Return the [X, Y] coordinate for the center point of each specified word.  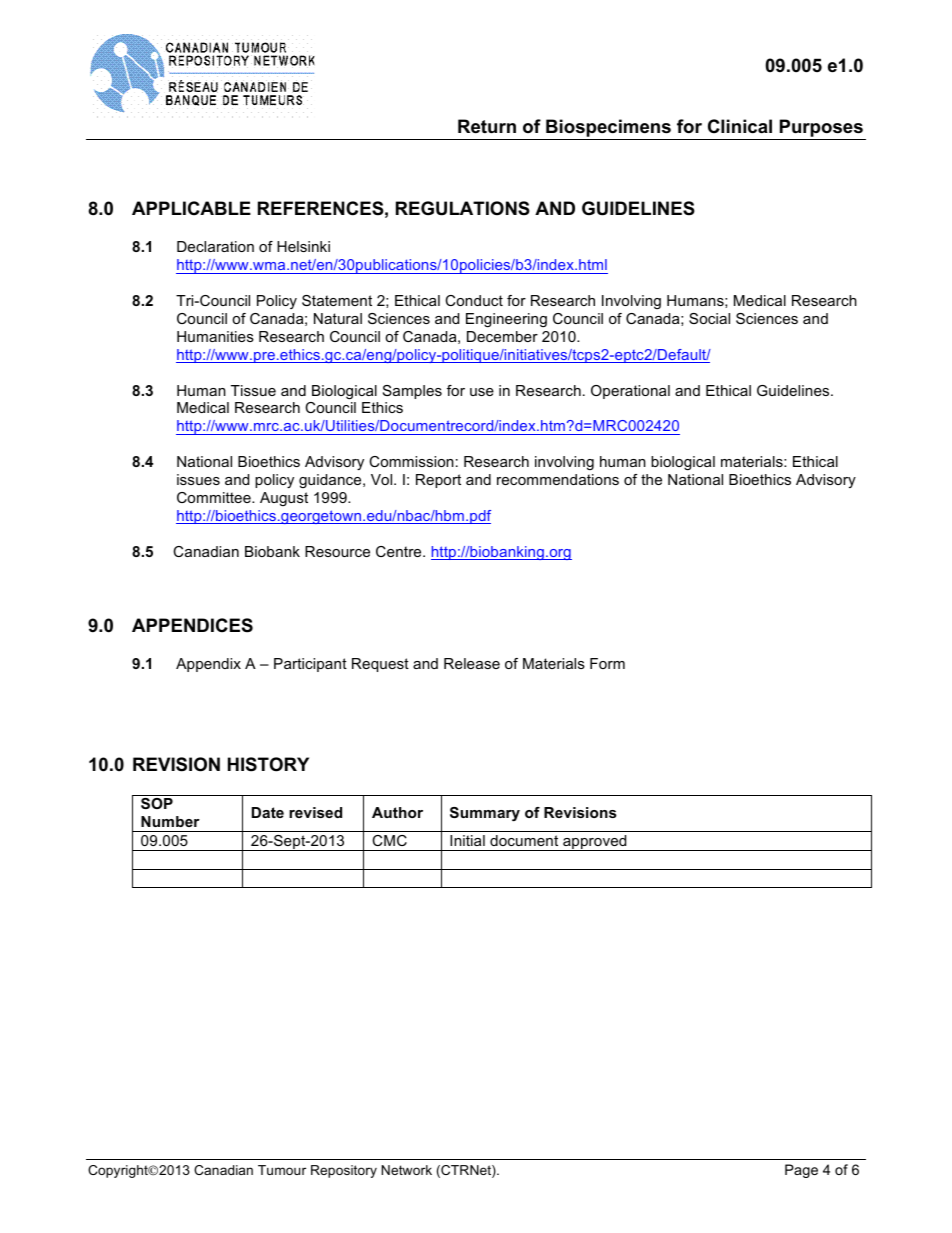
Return [487, 126]
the [651, 479]
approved [595, 843]
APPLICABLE [191, 208]
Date [268, 812]
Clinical [740, 126]
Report [438, 481]
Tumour [282, 1170]
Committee [215, 497]
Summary [485, 814]
